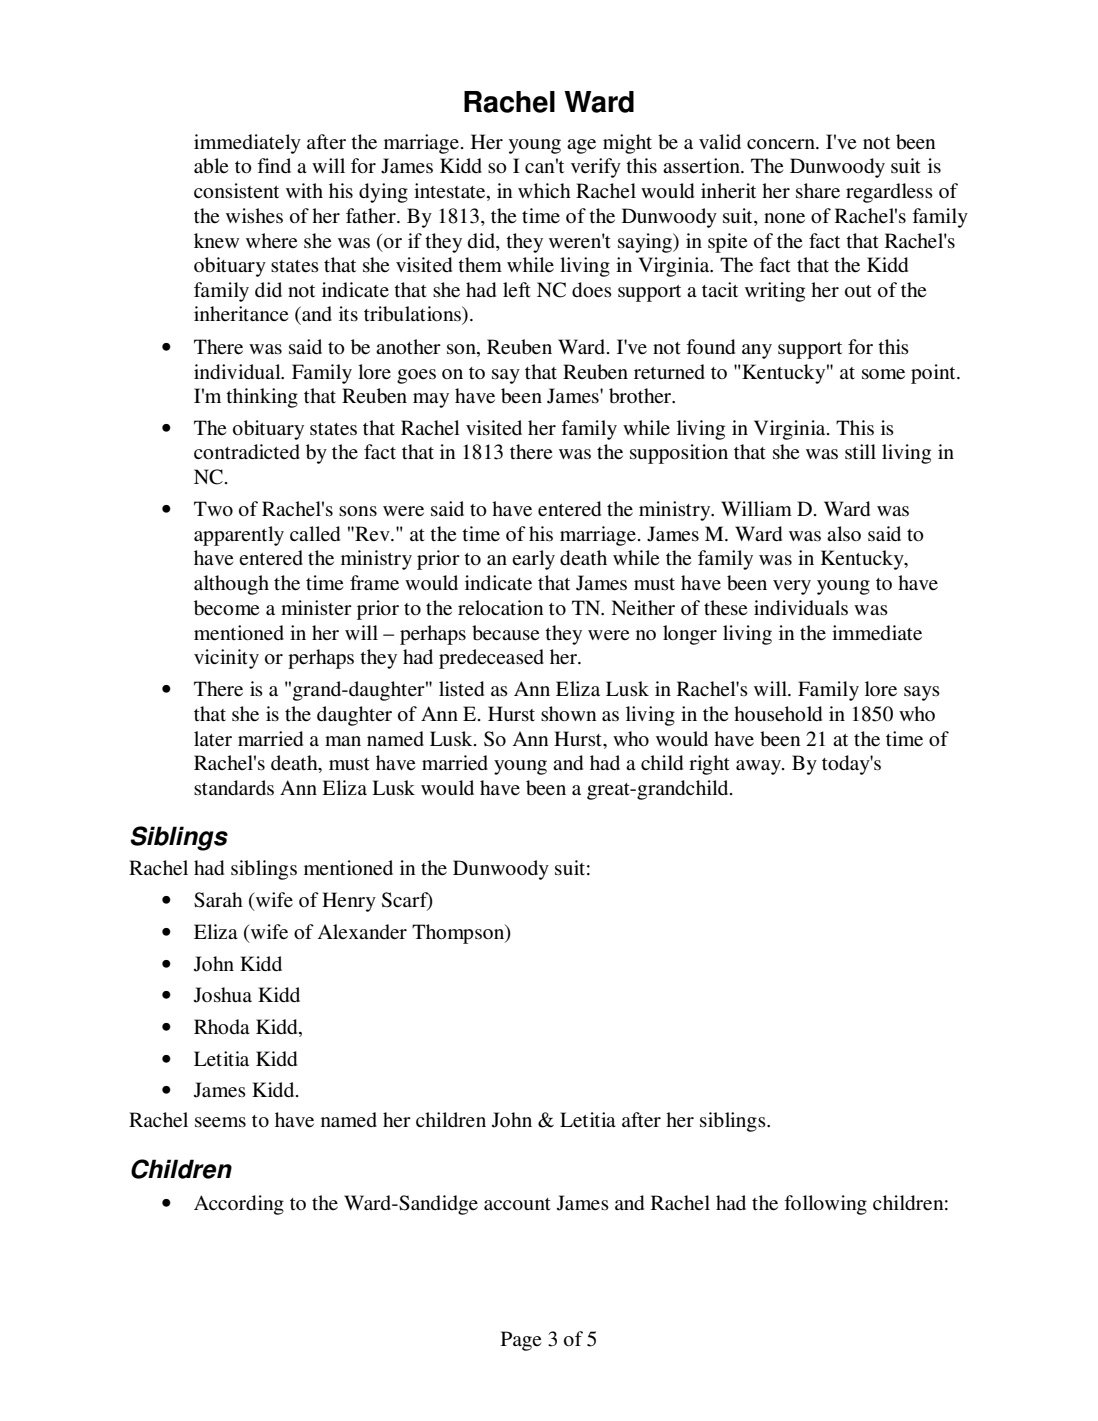 The height and width of the screenshot is (1421, 1098). I want to click on verify, so click(596, 168).
